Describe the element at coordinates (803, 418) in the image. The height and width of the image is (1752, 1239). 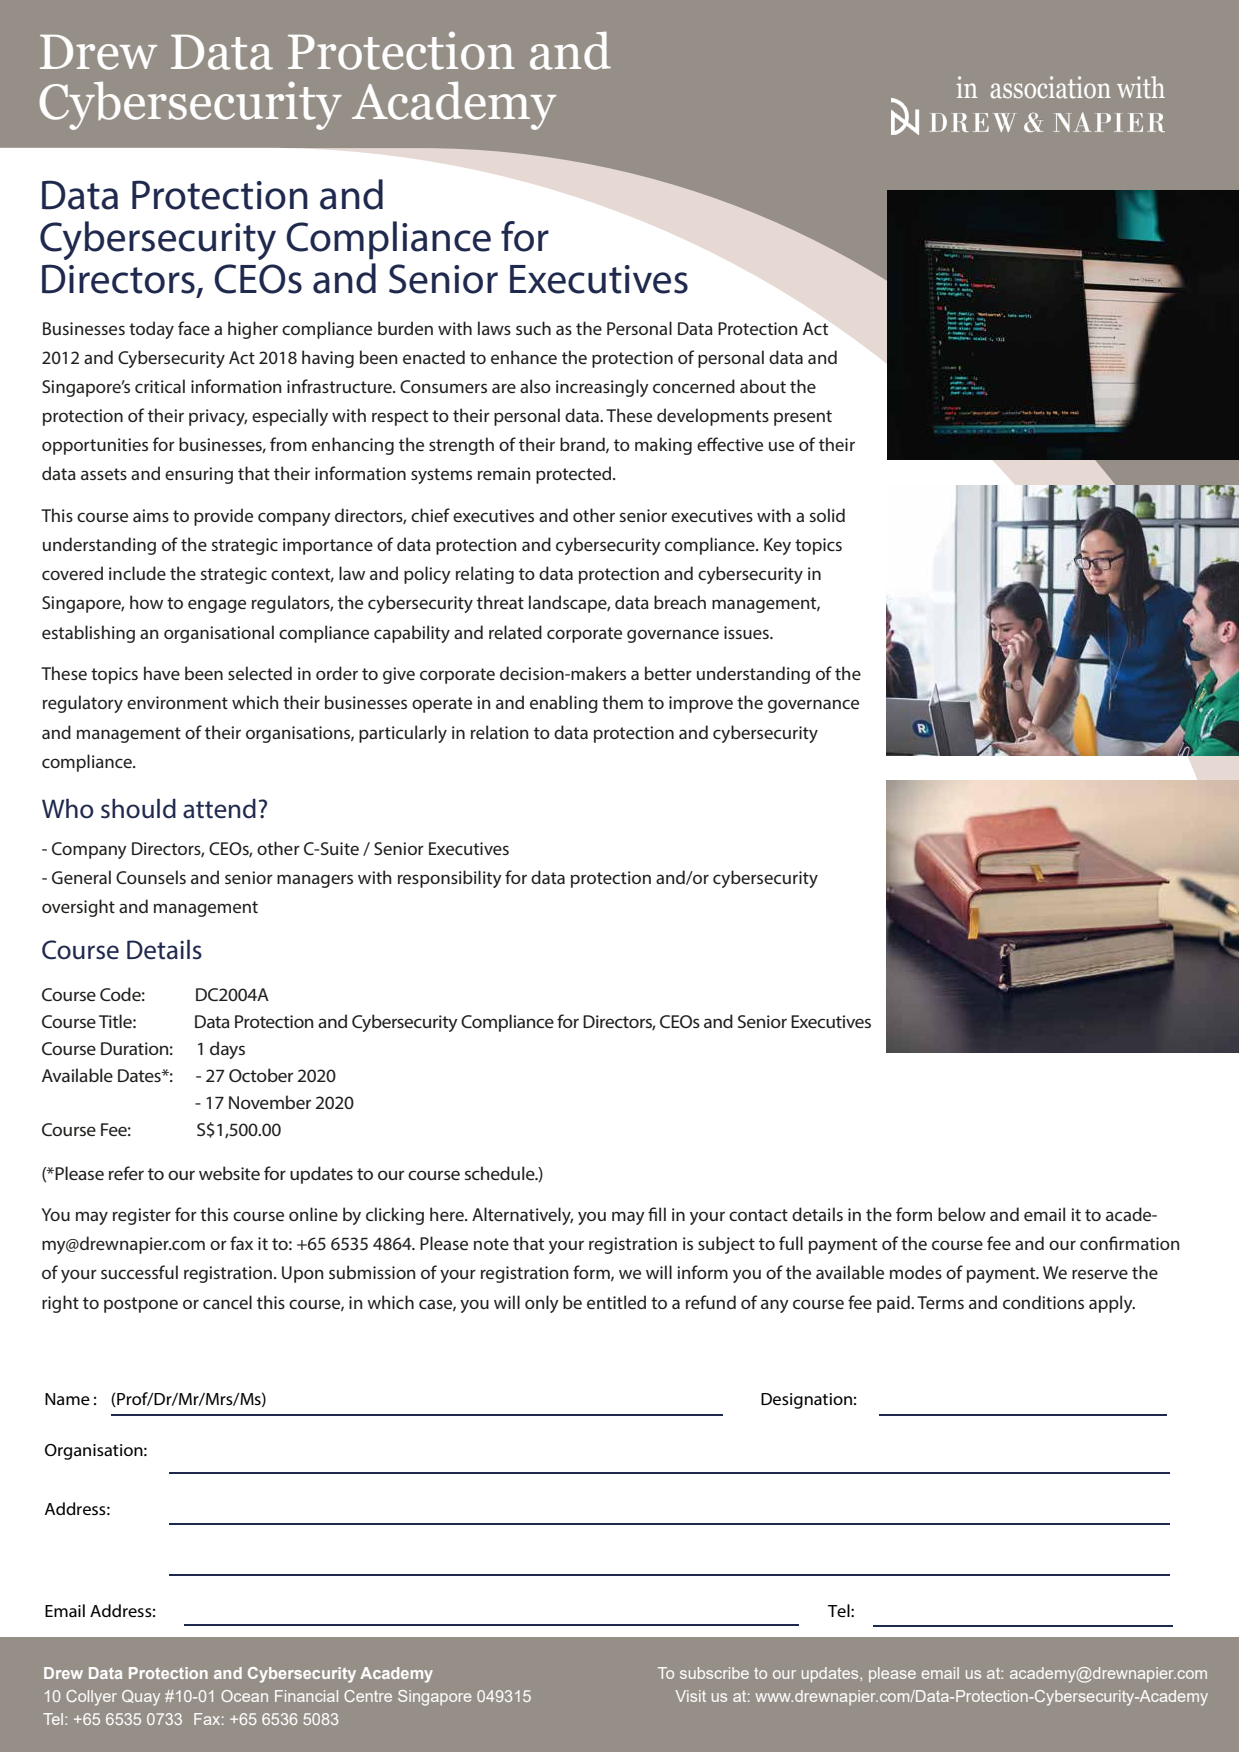
I see `present` at that location.
